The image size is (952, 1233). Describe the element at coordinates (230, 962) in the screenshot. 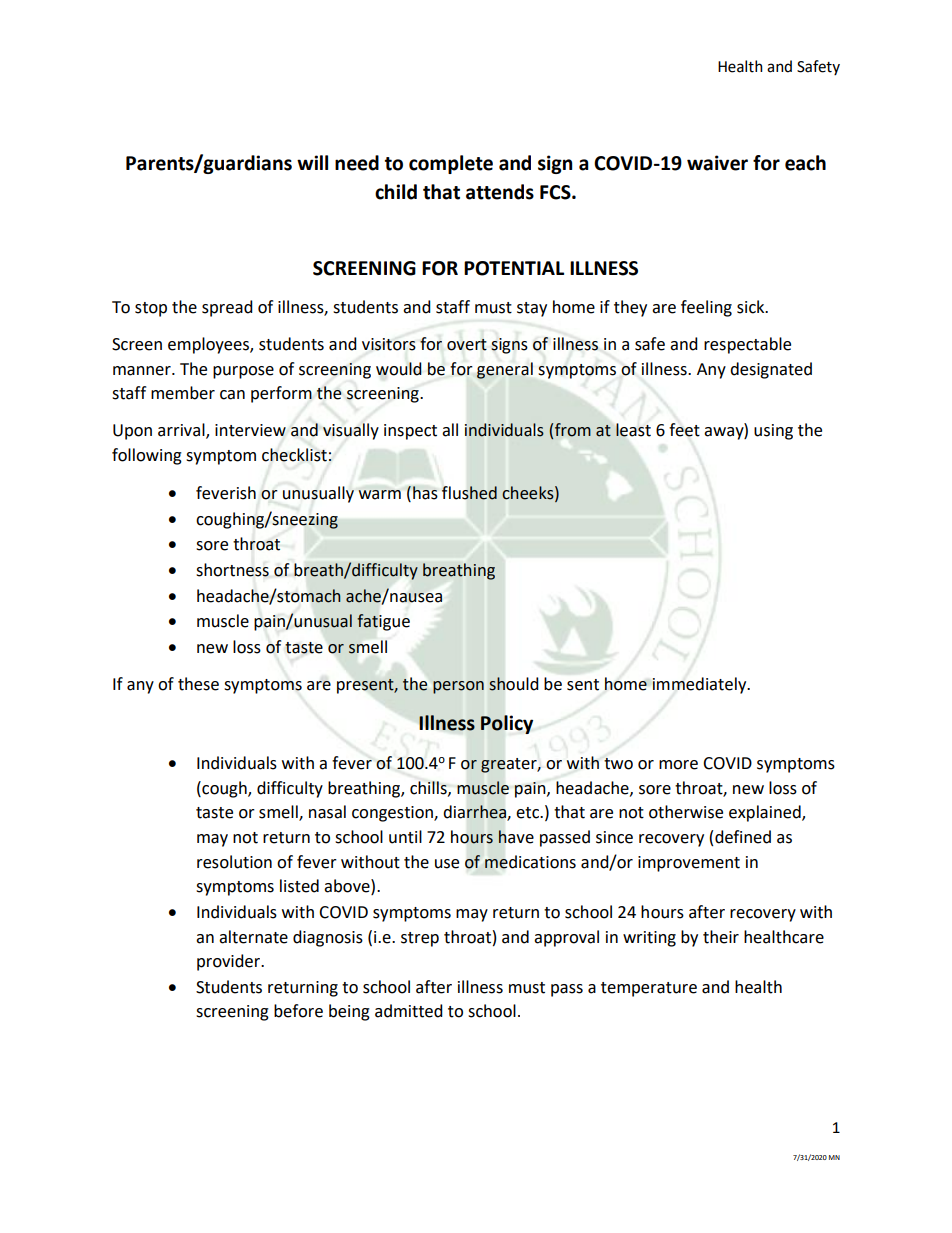

I see `provider` at that location.
